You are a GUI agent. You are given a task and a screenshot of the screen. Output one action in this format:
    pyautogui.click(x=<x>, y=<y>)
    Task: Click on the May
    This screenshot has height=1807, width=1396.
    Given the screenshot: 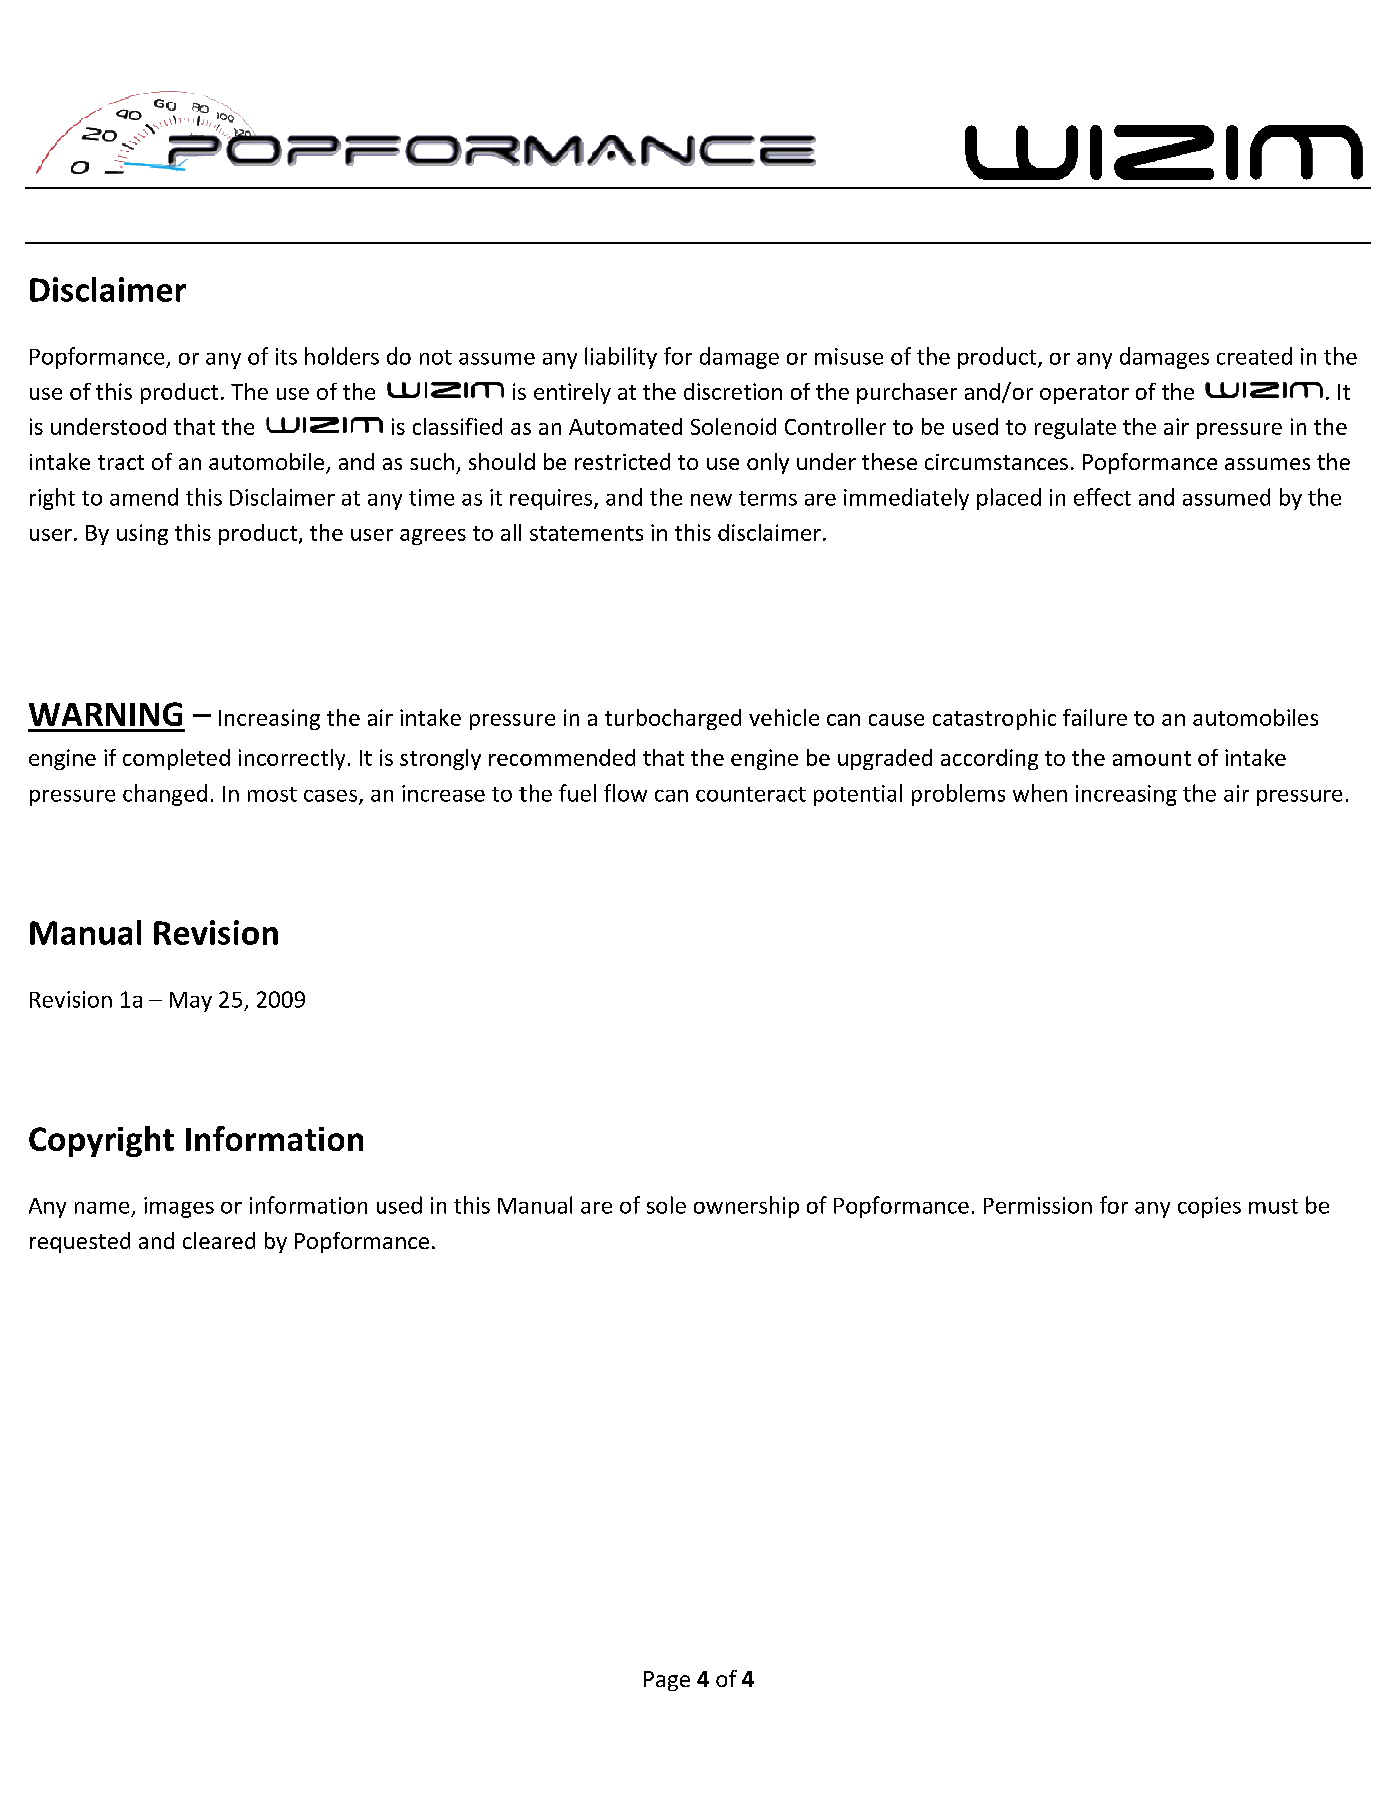 What is the action you would take?
    pyautogui.click(x=191, y=1002)
